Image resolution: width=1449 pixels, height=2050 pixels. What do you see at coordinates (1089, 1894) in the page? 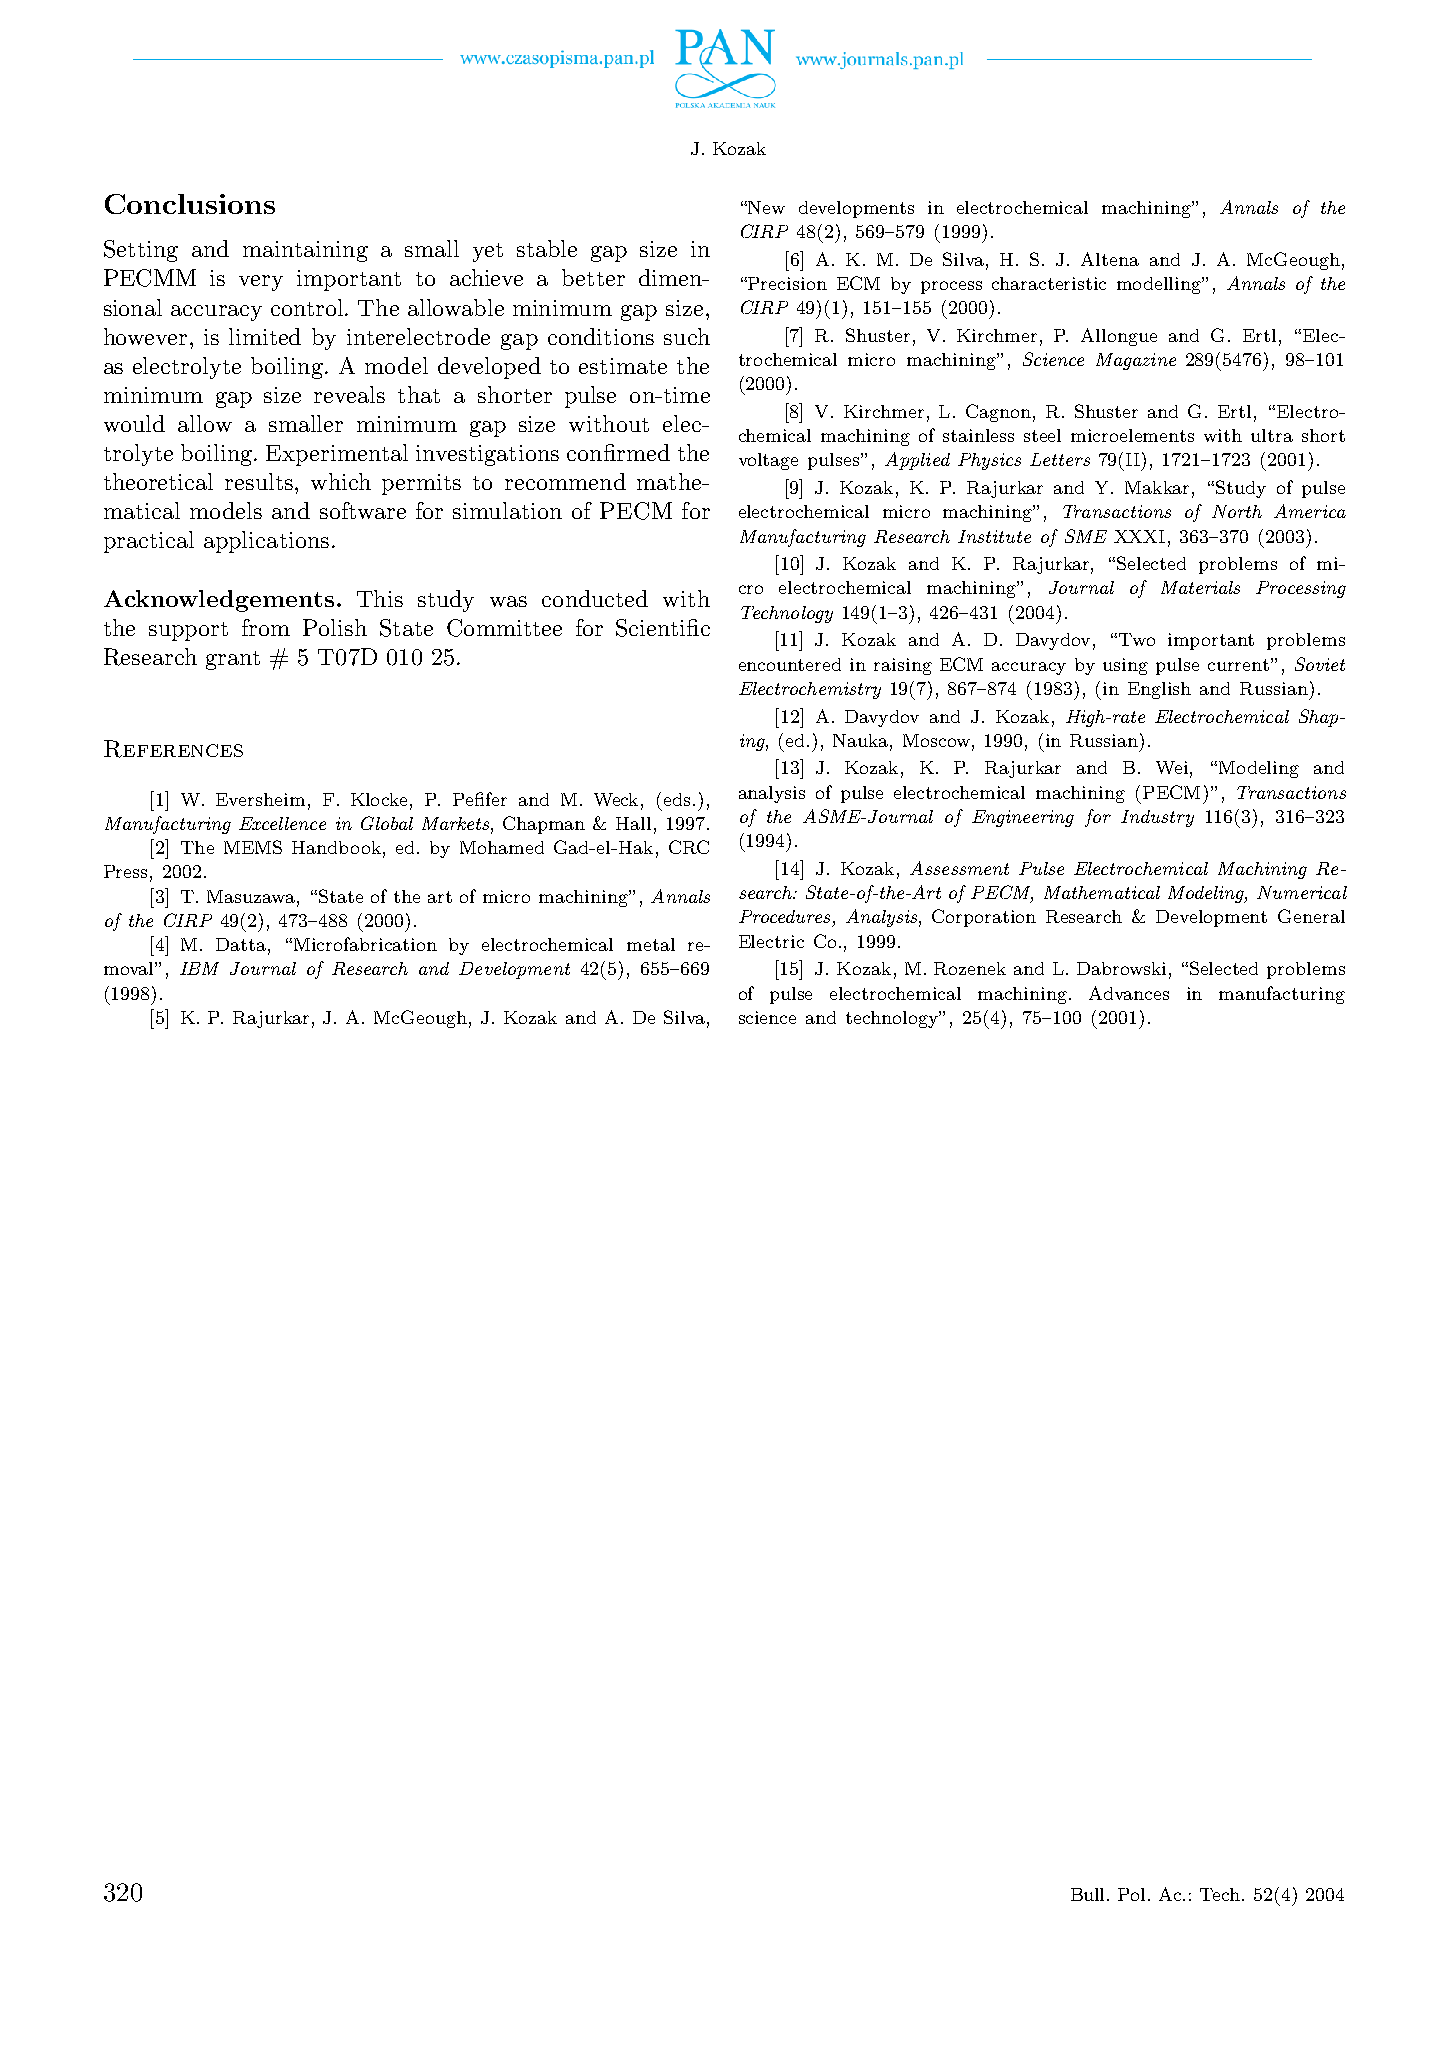
I see `Bull` at bounding box center [1089, 1894].
